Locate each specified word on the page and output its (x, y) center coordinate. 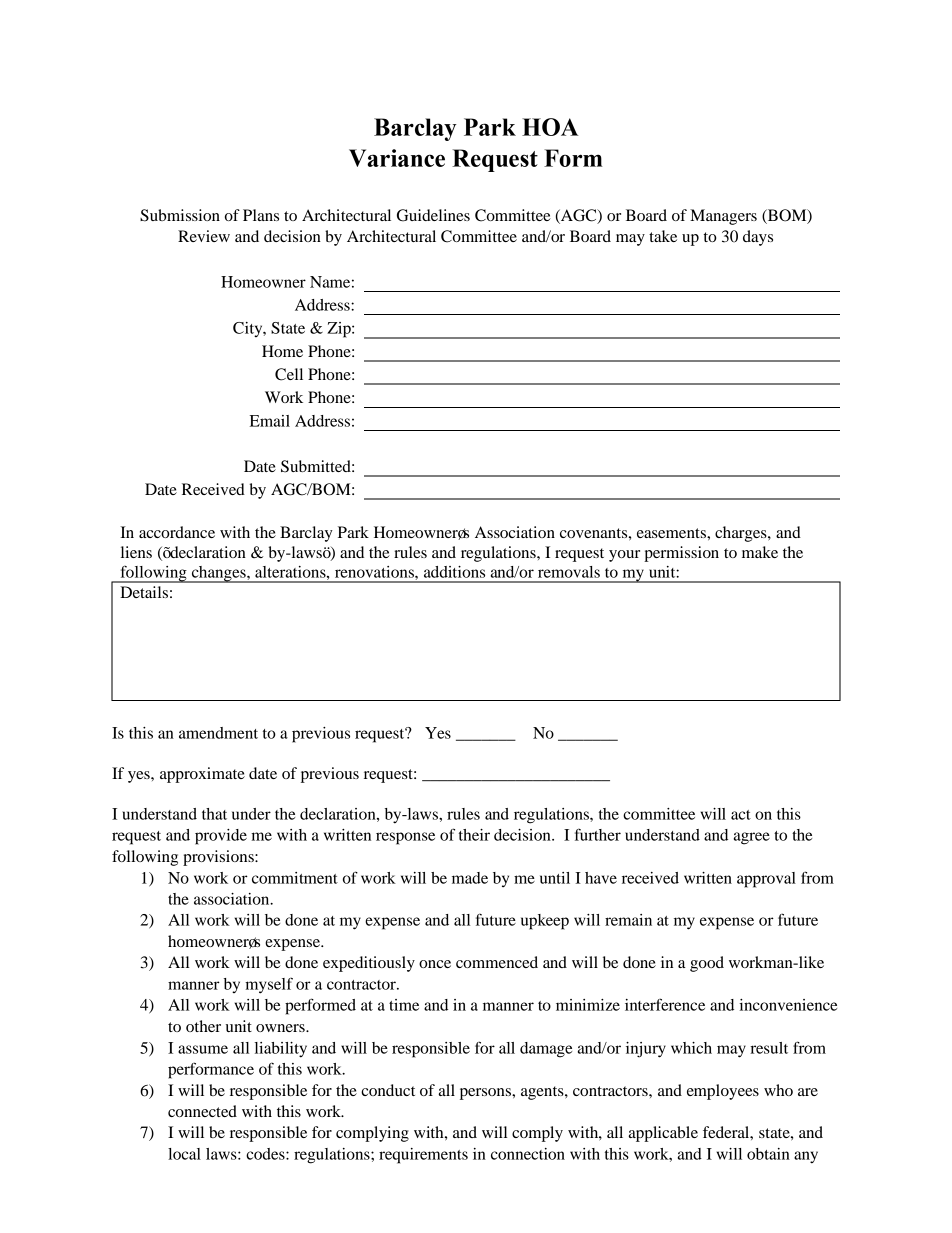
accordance (177, 532)
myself (269, 985)
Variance (397, 158)
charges (742, 534)
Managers (723, 217)
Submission (180, 215)
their (474, 835)
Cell (289, 374)
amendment (218, 733)
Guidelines (433, 215)
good (707, 964)
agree (752, 838)
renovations (375, 572)
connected (202, 1111)
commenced (497, 962)
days (758, 238)
